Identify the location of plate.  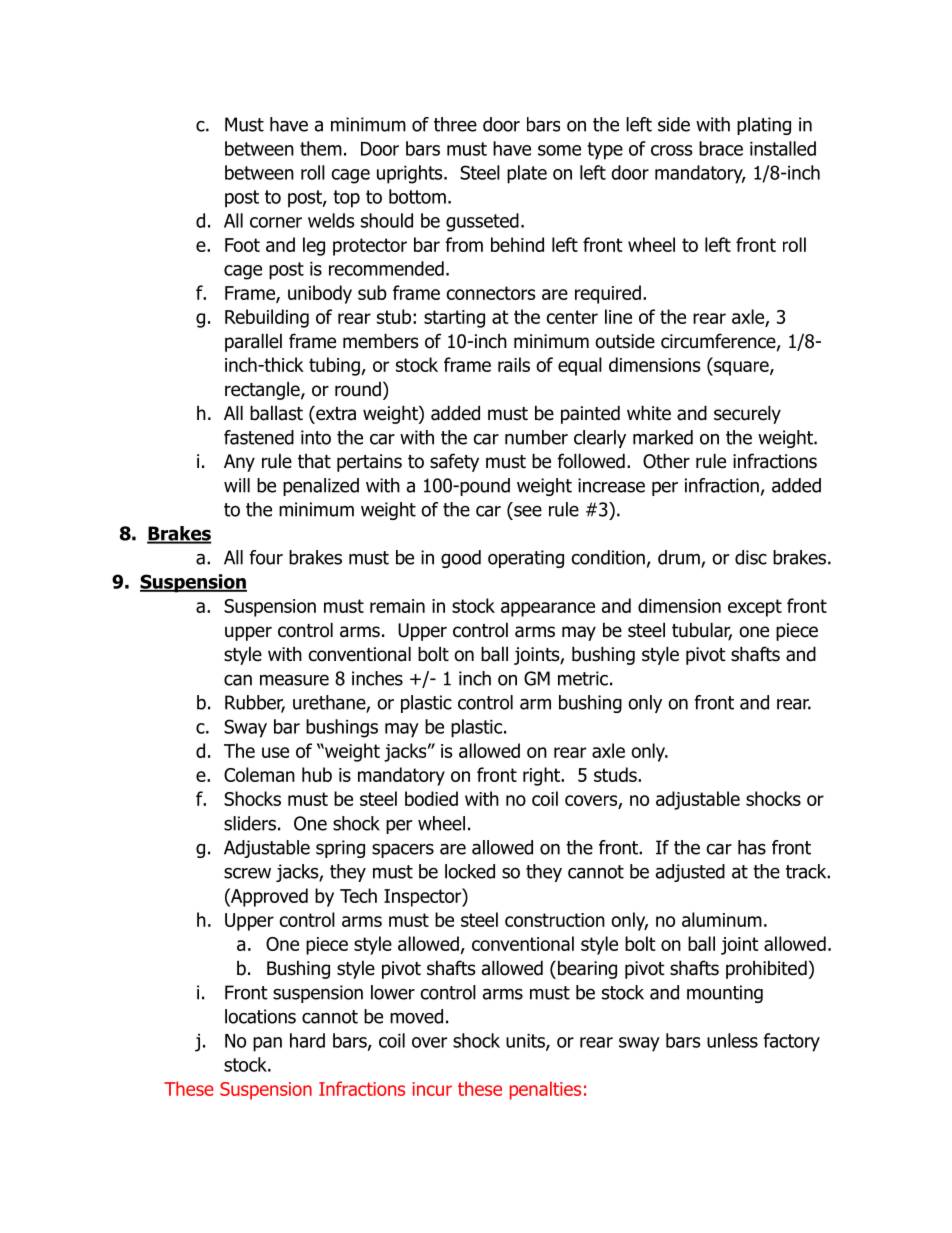
(527, 174).
